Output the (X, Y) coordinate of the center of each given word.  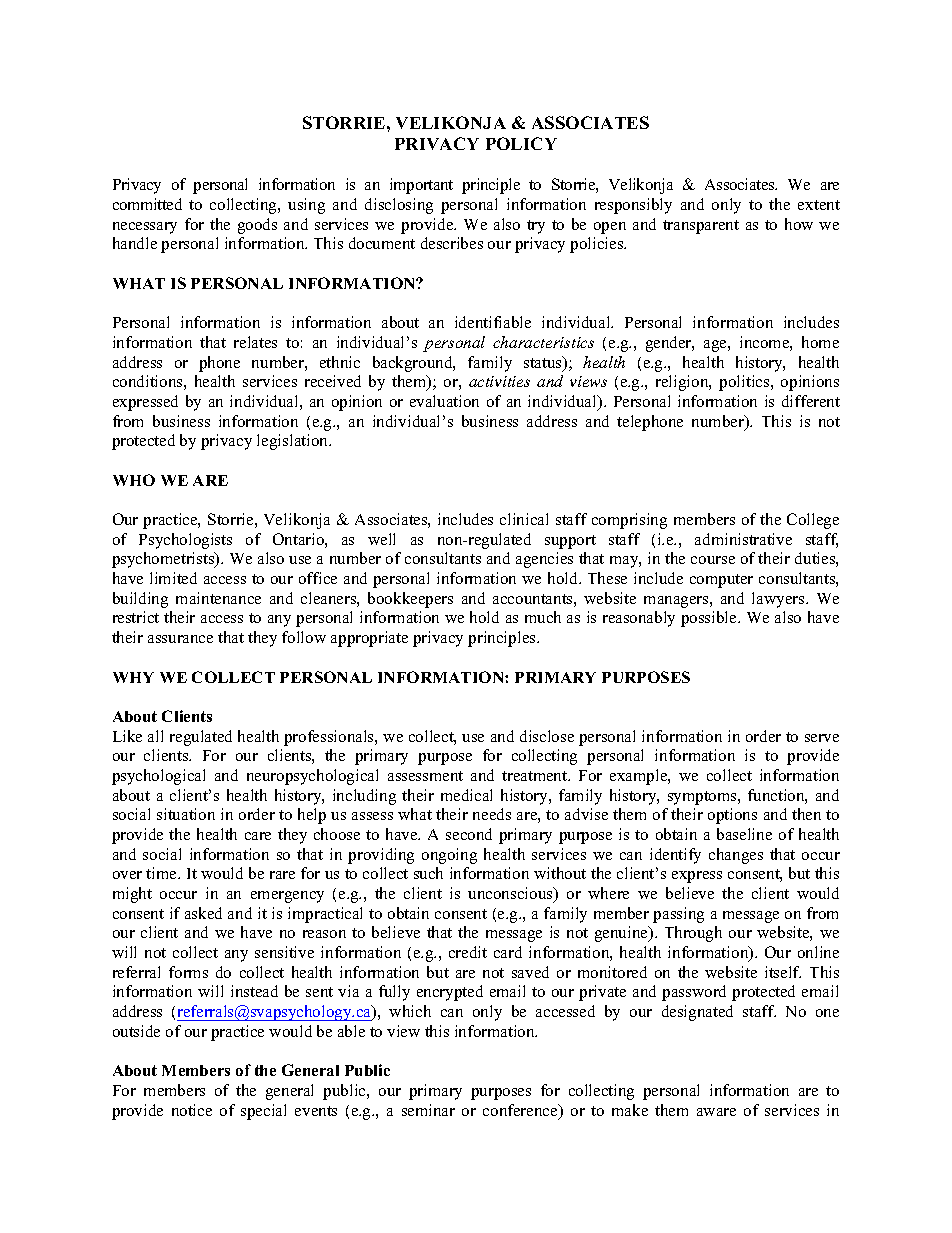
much (543, 617)
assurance (180, 639)
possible (710, 619)
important (421, 186)
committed (147, 204)
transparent (701, 227)
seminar (428, 1110)
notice (192, 1110)
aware (716, 1112)
